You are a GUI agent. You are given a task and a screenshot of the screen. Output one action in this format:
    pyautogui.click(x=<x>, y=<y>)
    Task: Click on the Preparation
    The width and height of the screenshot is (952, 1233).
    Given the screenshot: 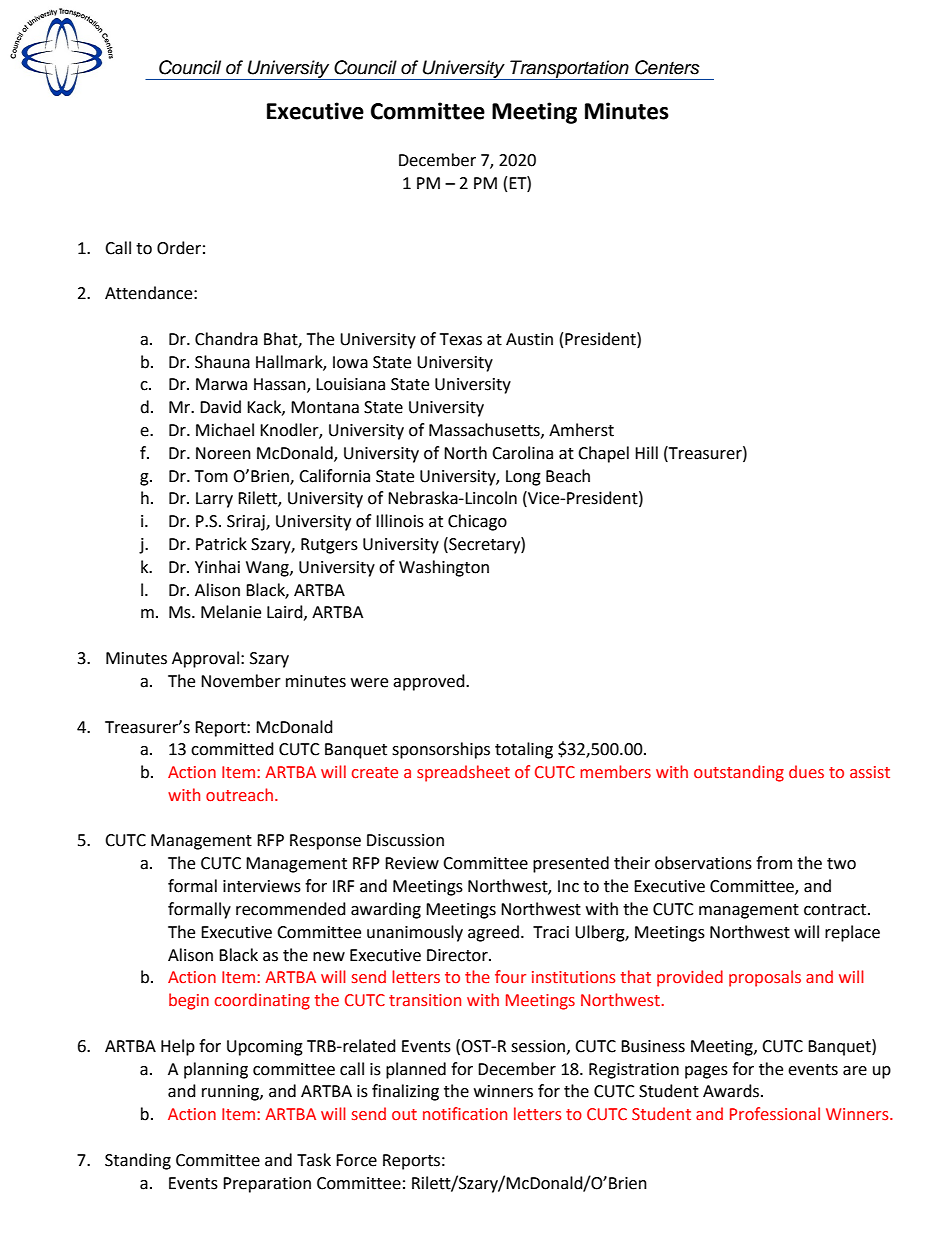 What is the action you would take?
    pyautogui.click(x=267, y=1185)
